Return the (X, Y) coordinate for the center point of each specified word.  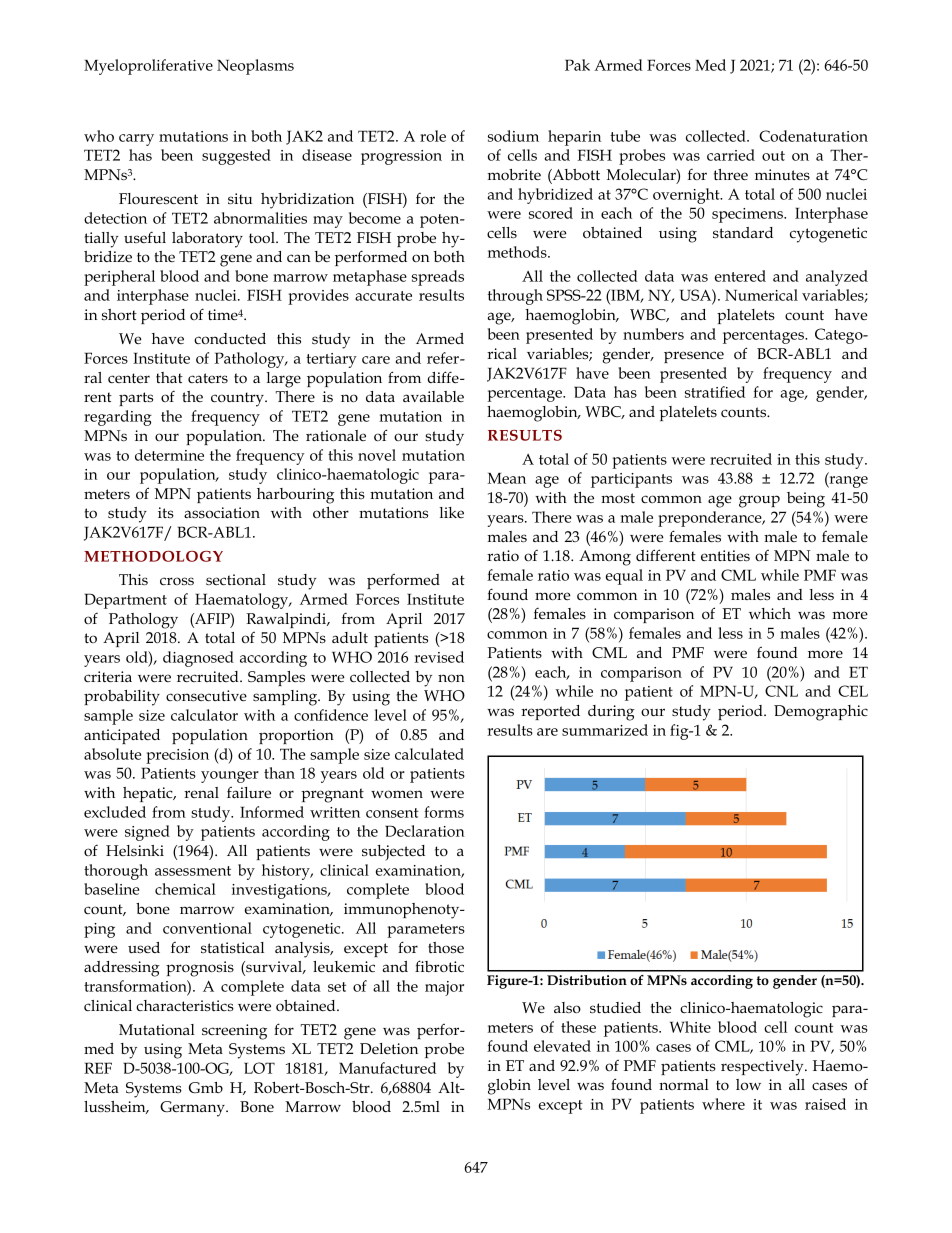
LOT (259, 1068)
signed (147, 833)
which (770, 613)
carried (731, 155)
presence (694, 357)
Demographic (821, 713)
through (515, 297)
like (452, 512)
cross (177, 581)
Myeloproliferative (148, 67)
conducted (230, 338)
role (433, 136)
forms (444, 812)
